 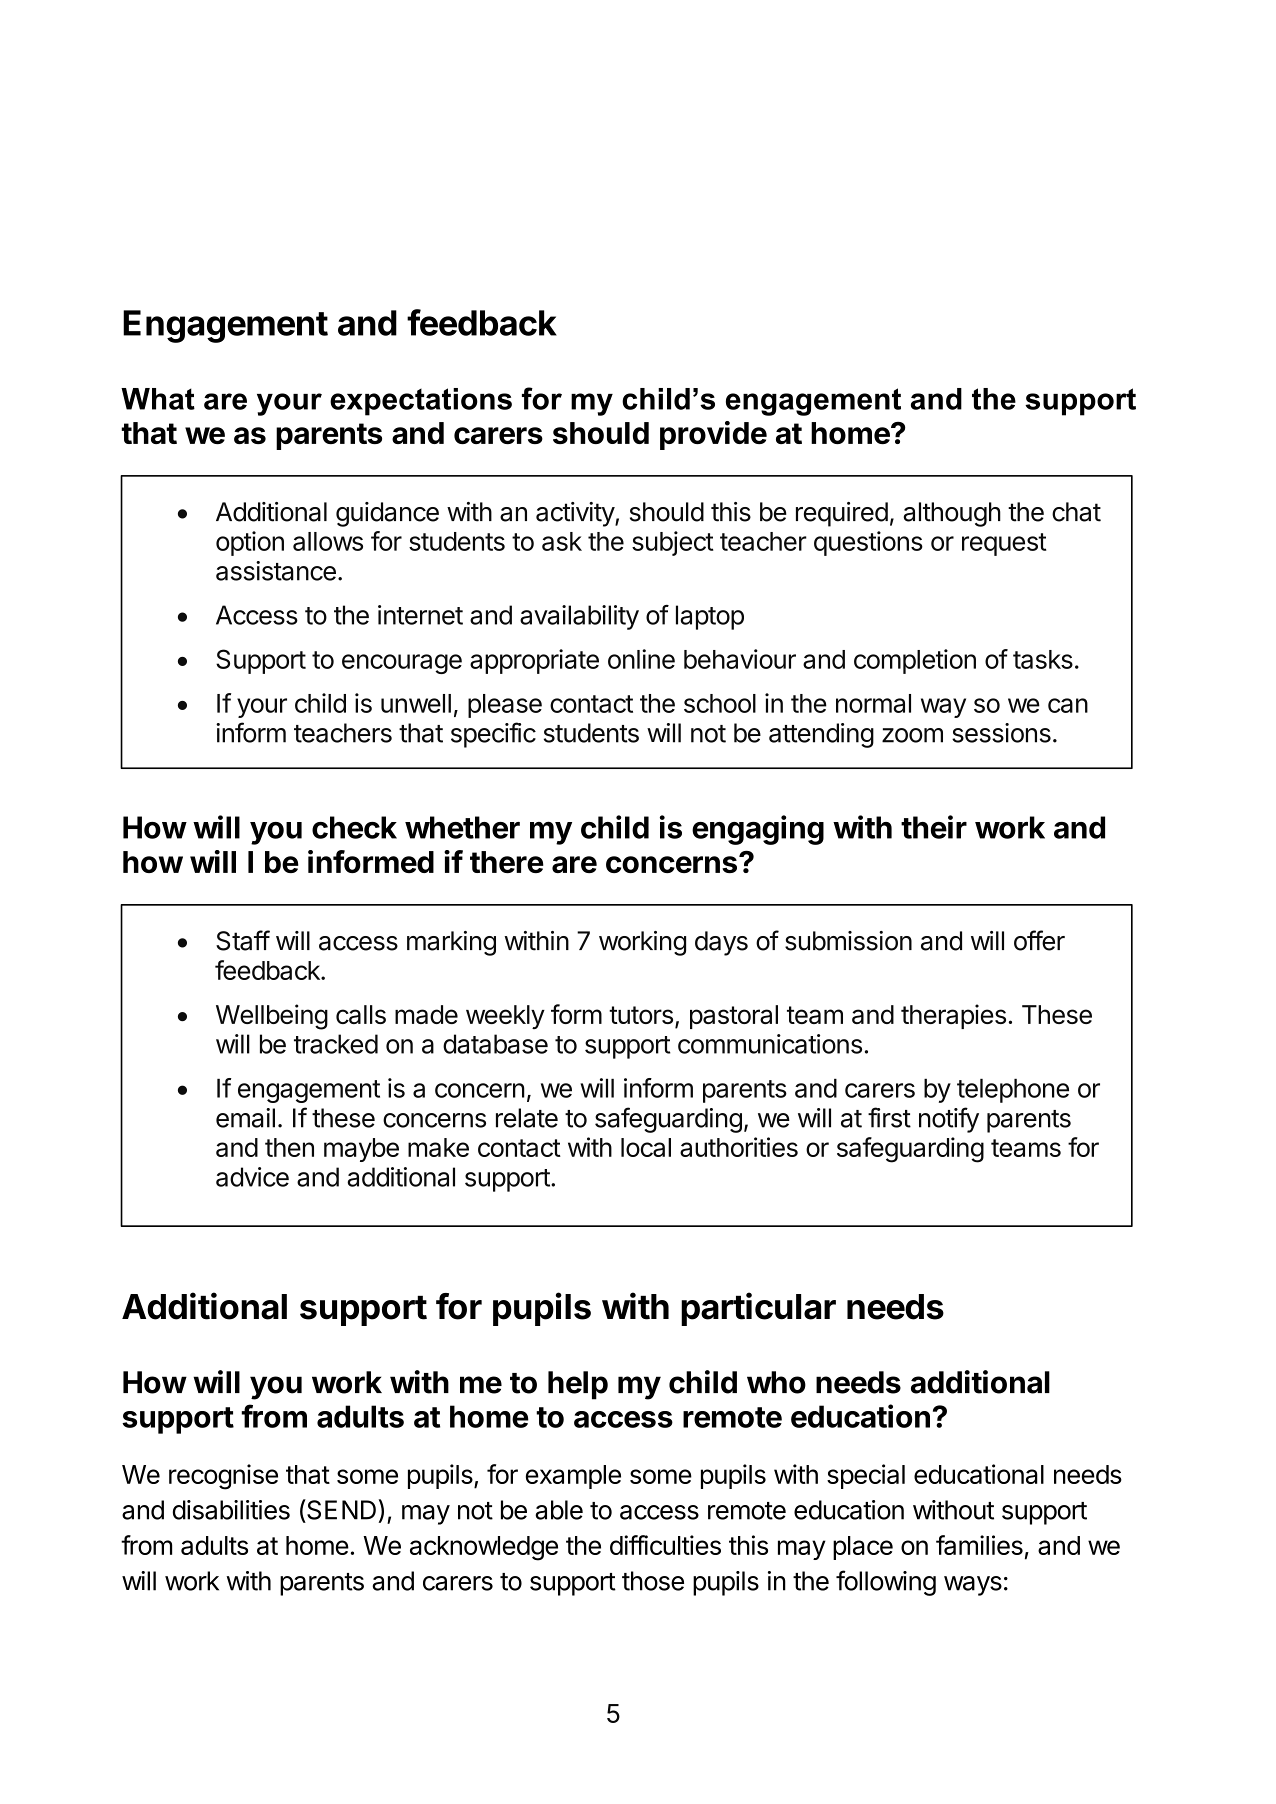 What do you see at coordinates (252, 1177) in the screenshot?
I see `advice` at bounding box center [252, 1177].
